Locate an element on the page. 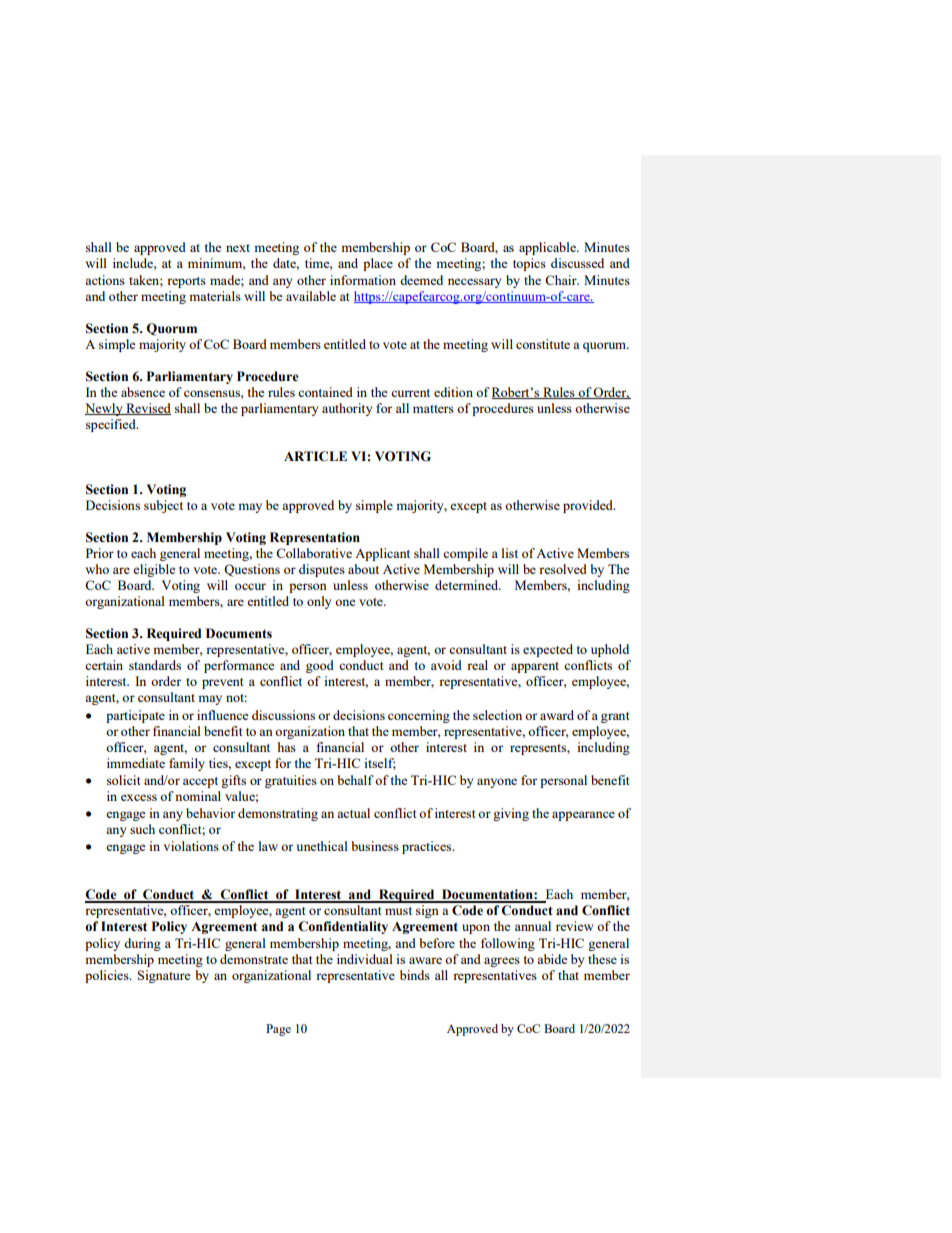 The image size is (952, 1233). Representation is located at coordinates (315, 538).
